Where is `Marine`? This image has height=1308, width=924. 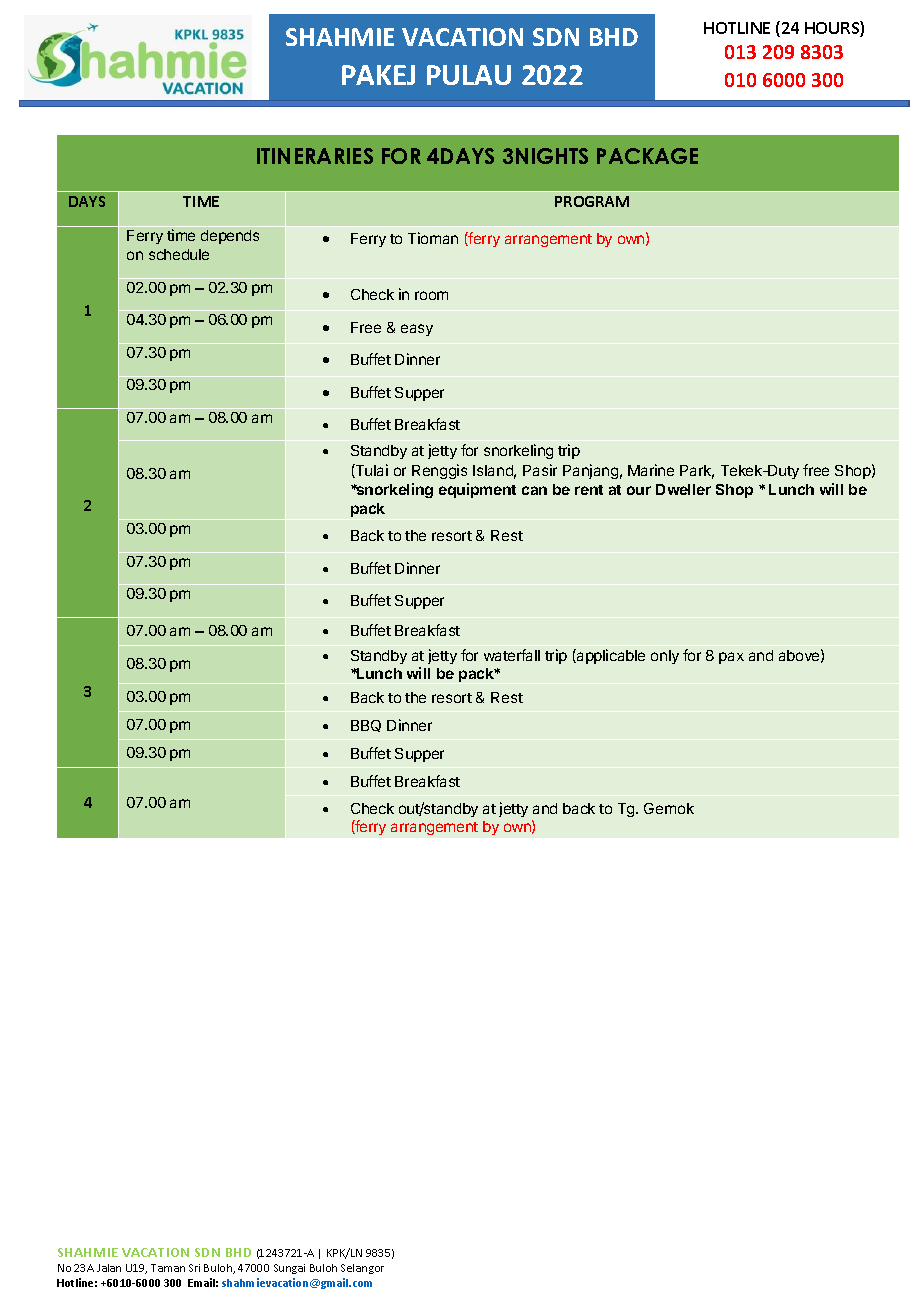 Marine is located at coordinates (651, 470).
